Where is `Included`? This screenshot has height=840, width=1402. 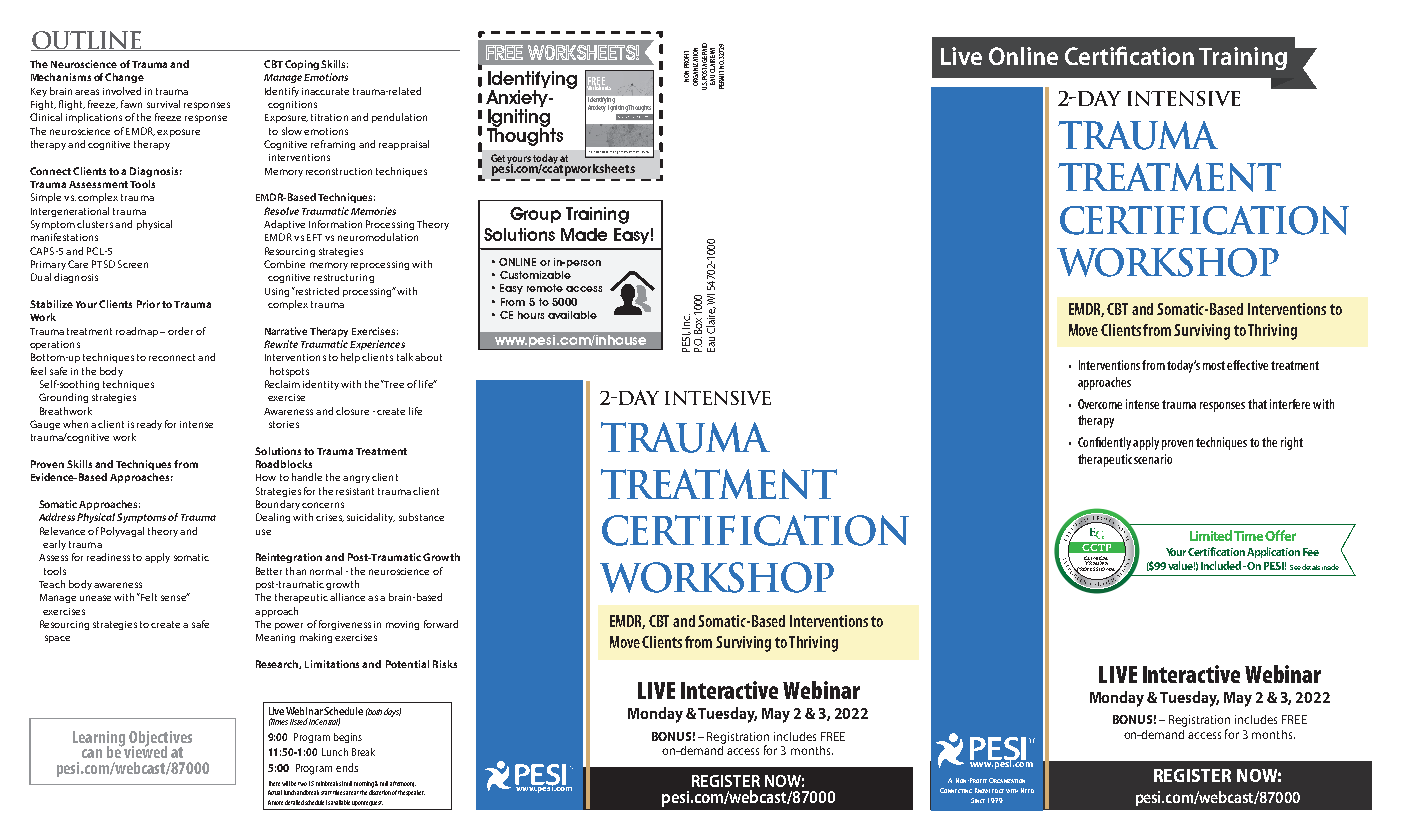 Included is located at coordinates (1222, 565).
